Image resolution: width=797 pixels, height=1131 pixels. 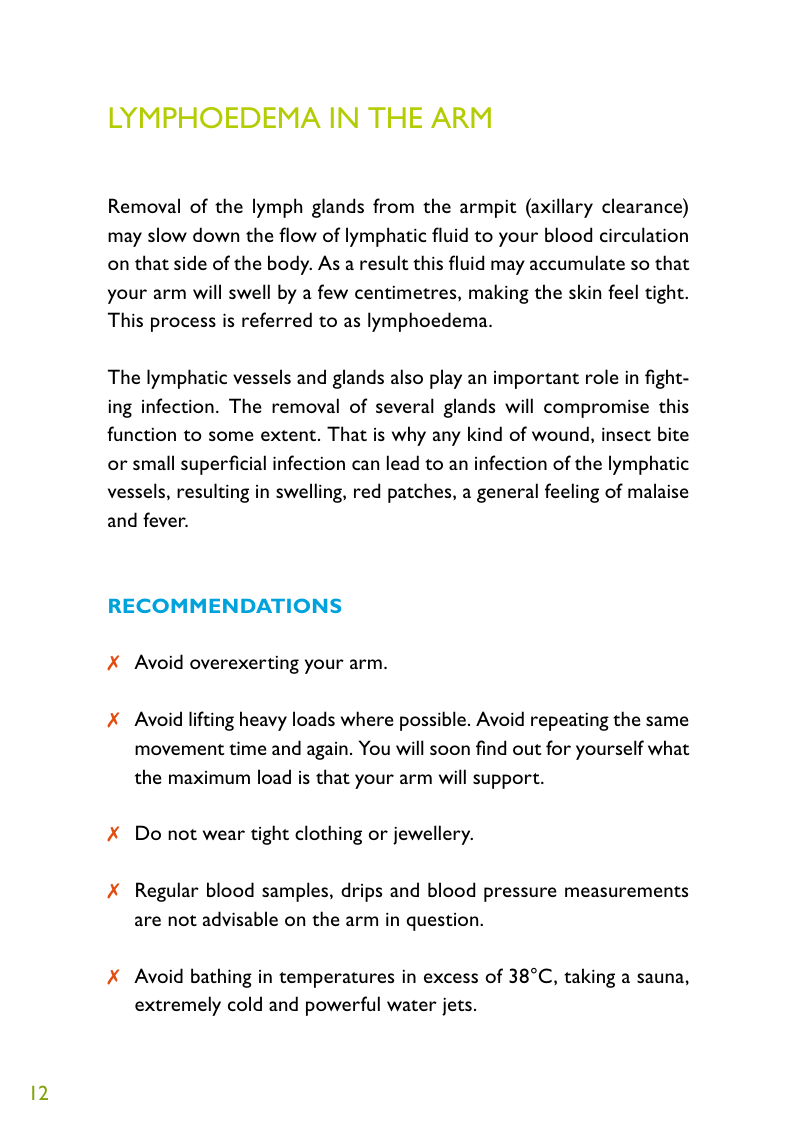 I want to click on taking, so click(x=589, y=978).
